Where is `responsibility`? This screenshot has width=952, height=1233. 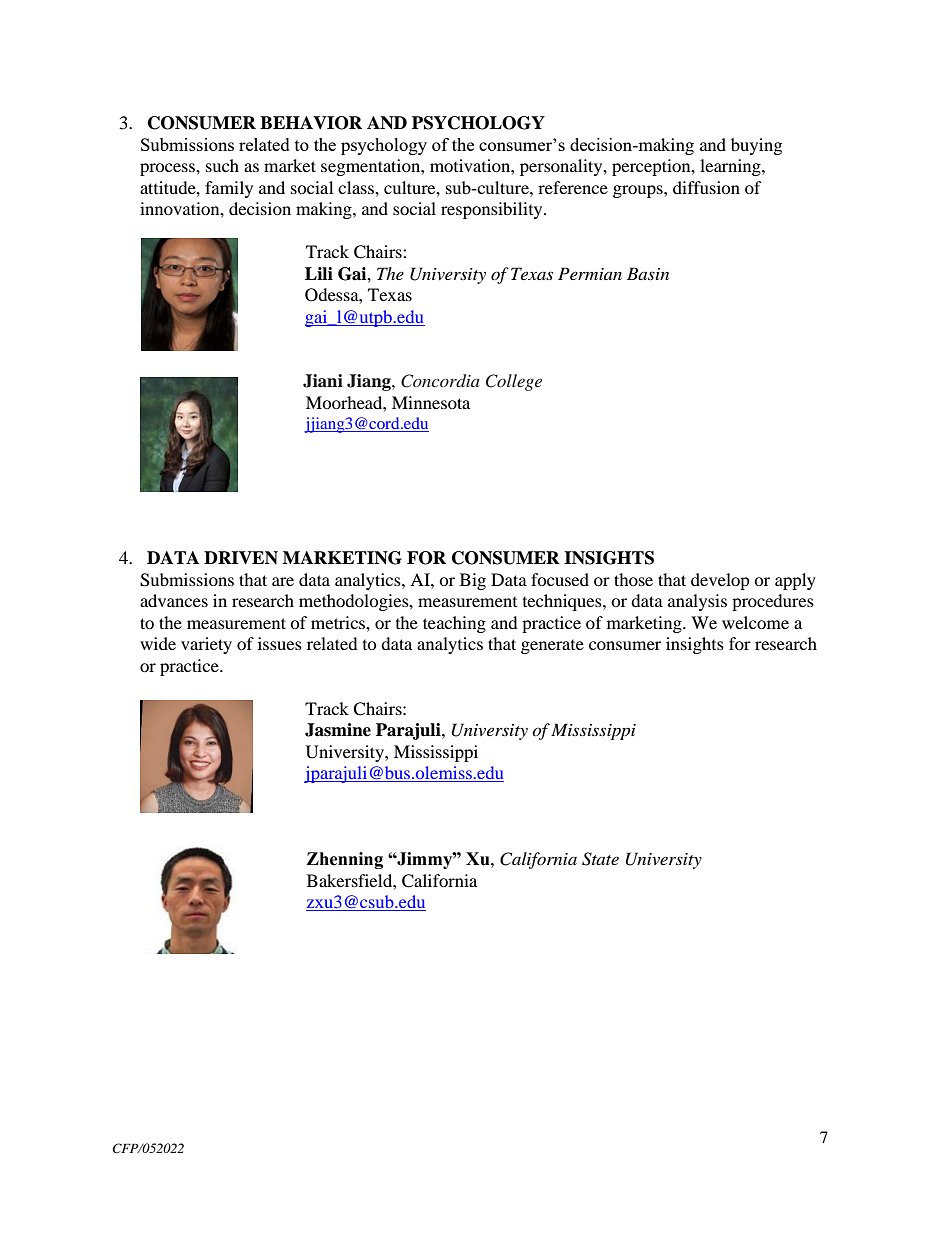
responsibility is located at coordinates (493, 210).
